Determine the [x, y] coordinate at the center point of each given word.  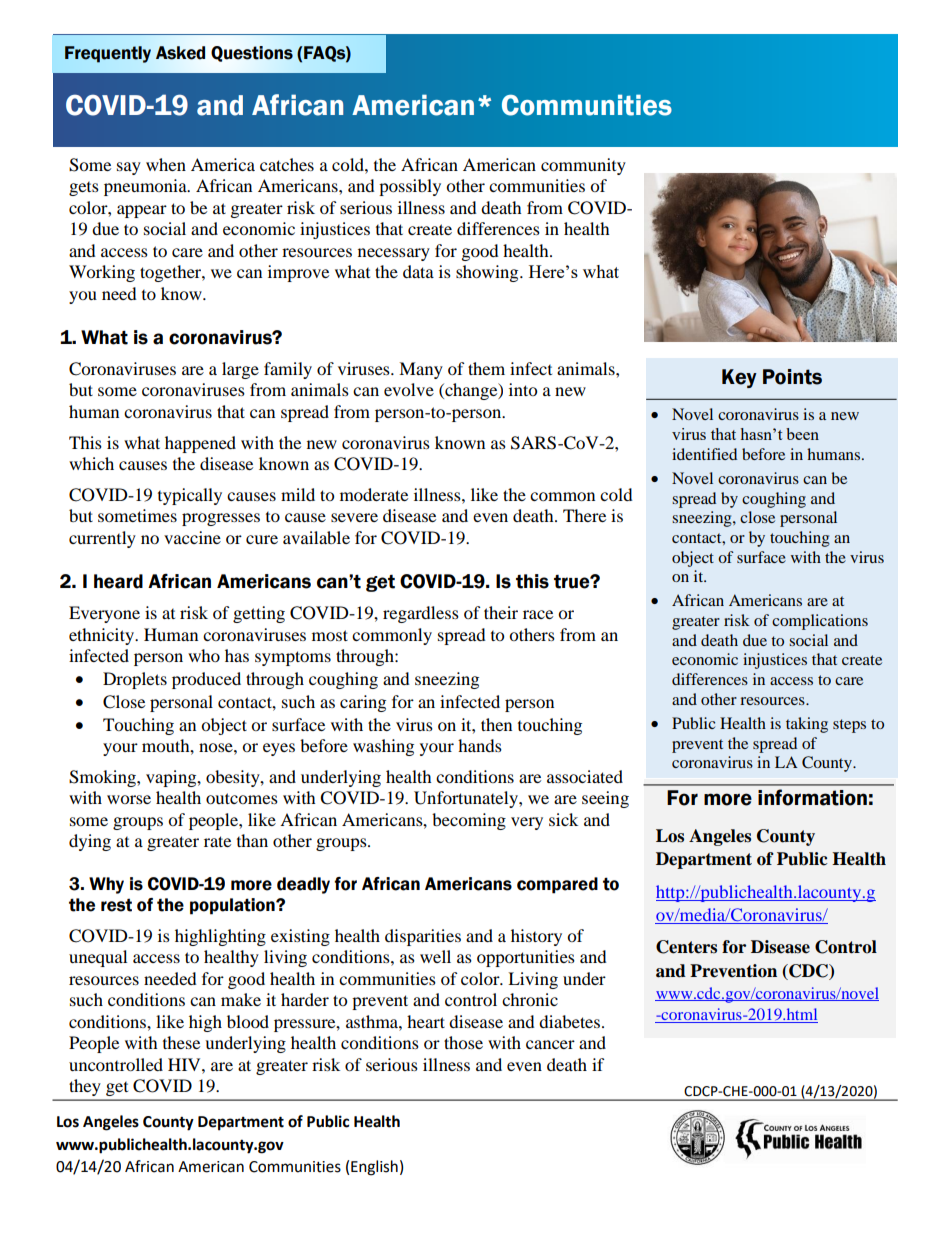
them [486, 368]
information [812, 797]
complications [820, 622]
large [240, 370]
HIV [185, 1064]
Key [739, 378]
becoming [469, 821]
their [501, 612]
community [583, 166]
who [204, 655]
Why [106, 885]
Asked [180, 53]
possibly [410, 187]
